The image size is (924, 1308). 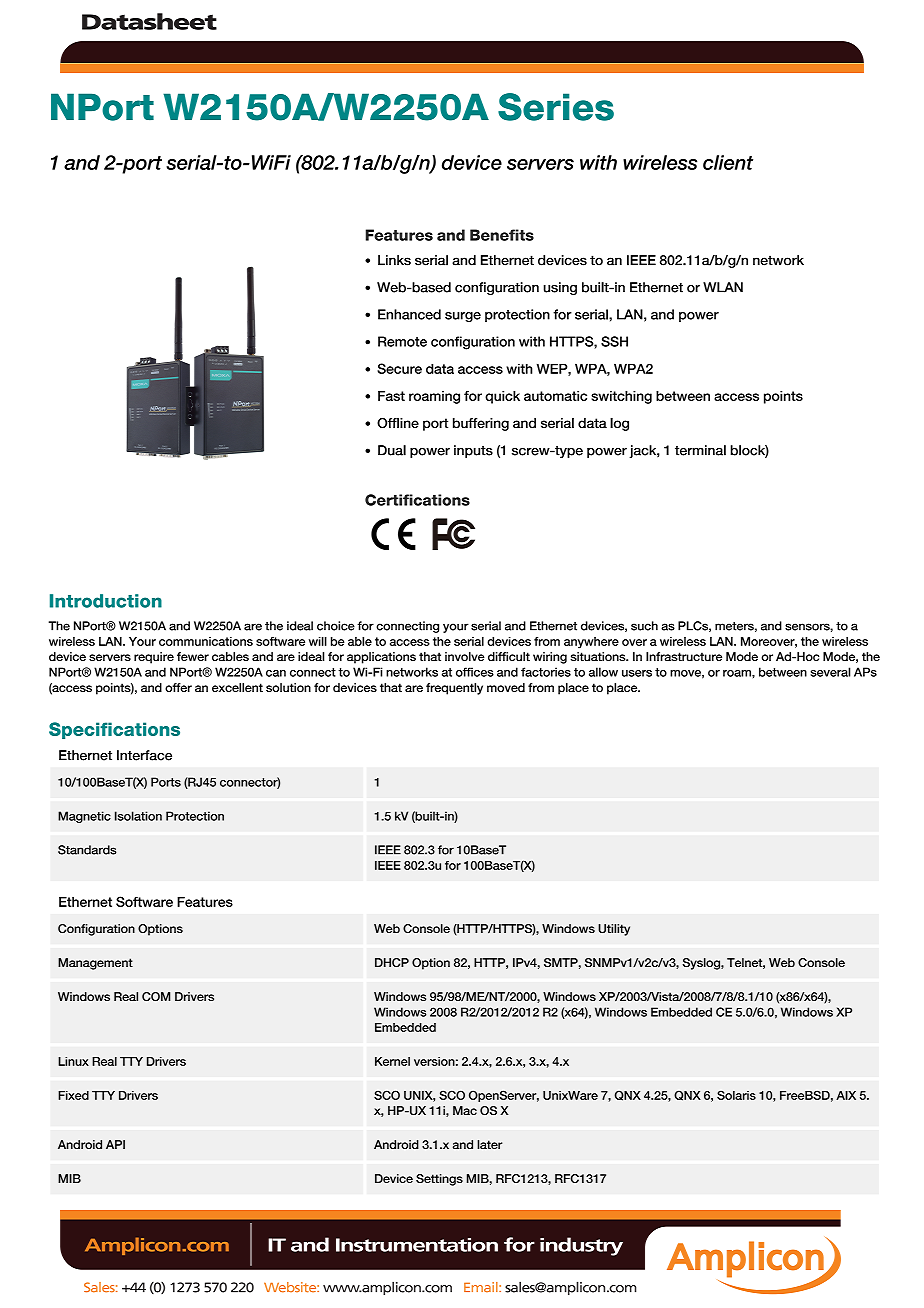 I want to click on Infrastructure, so click(x=684, y=656).
